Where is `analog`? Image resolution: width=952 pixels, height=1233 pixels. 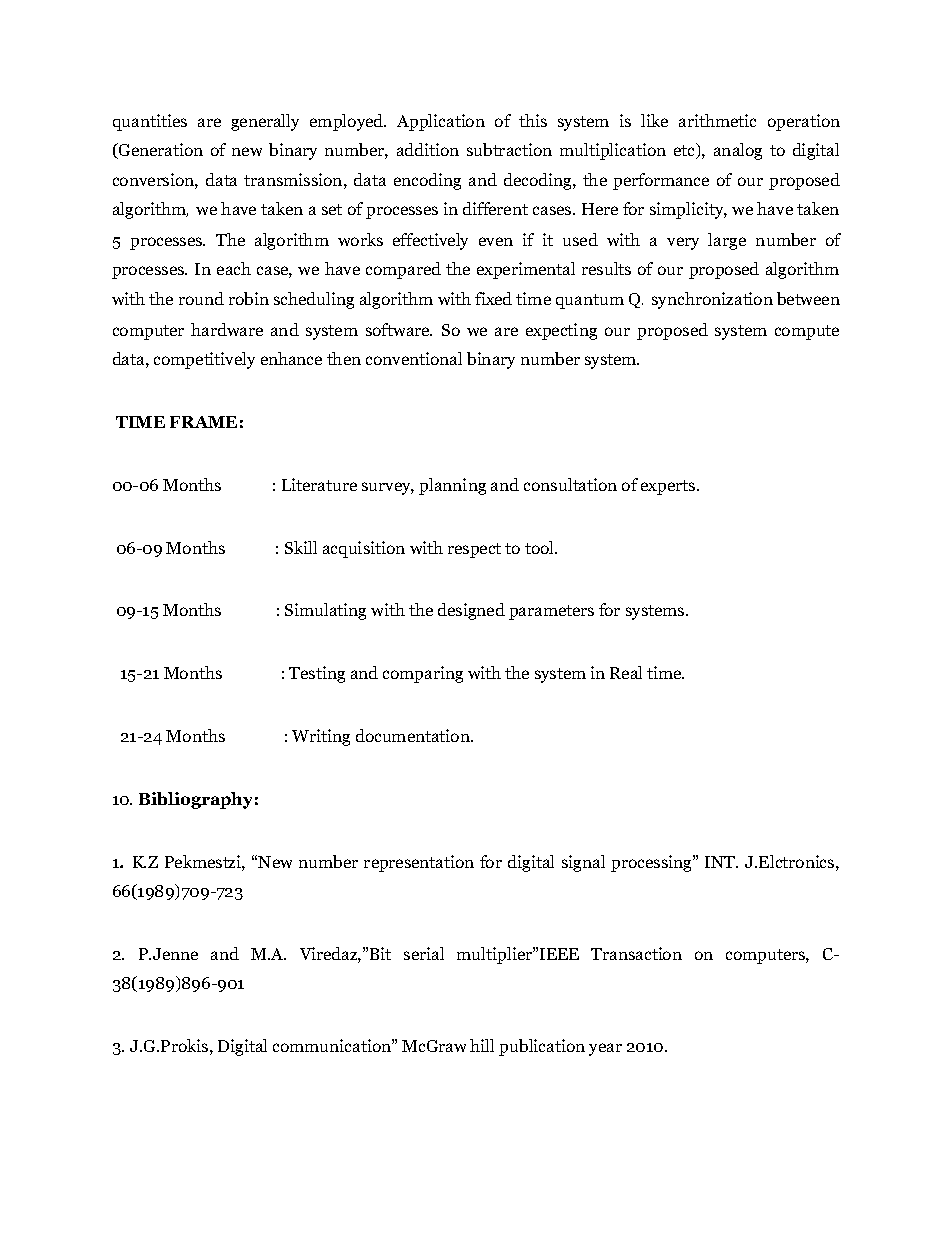 analog is located at coordinates (738, 151).
